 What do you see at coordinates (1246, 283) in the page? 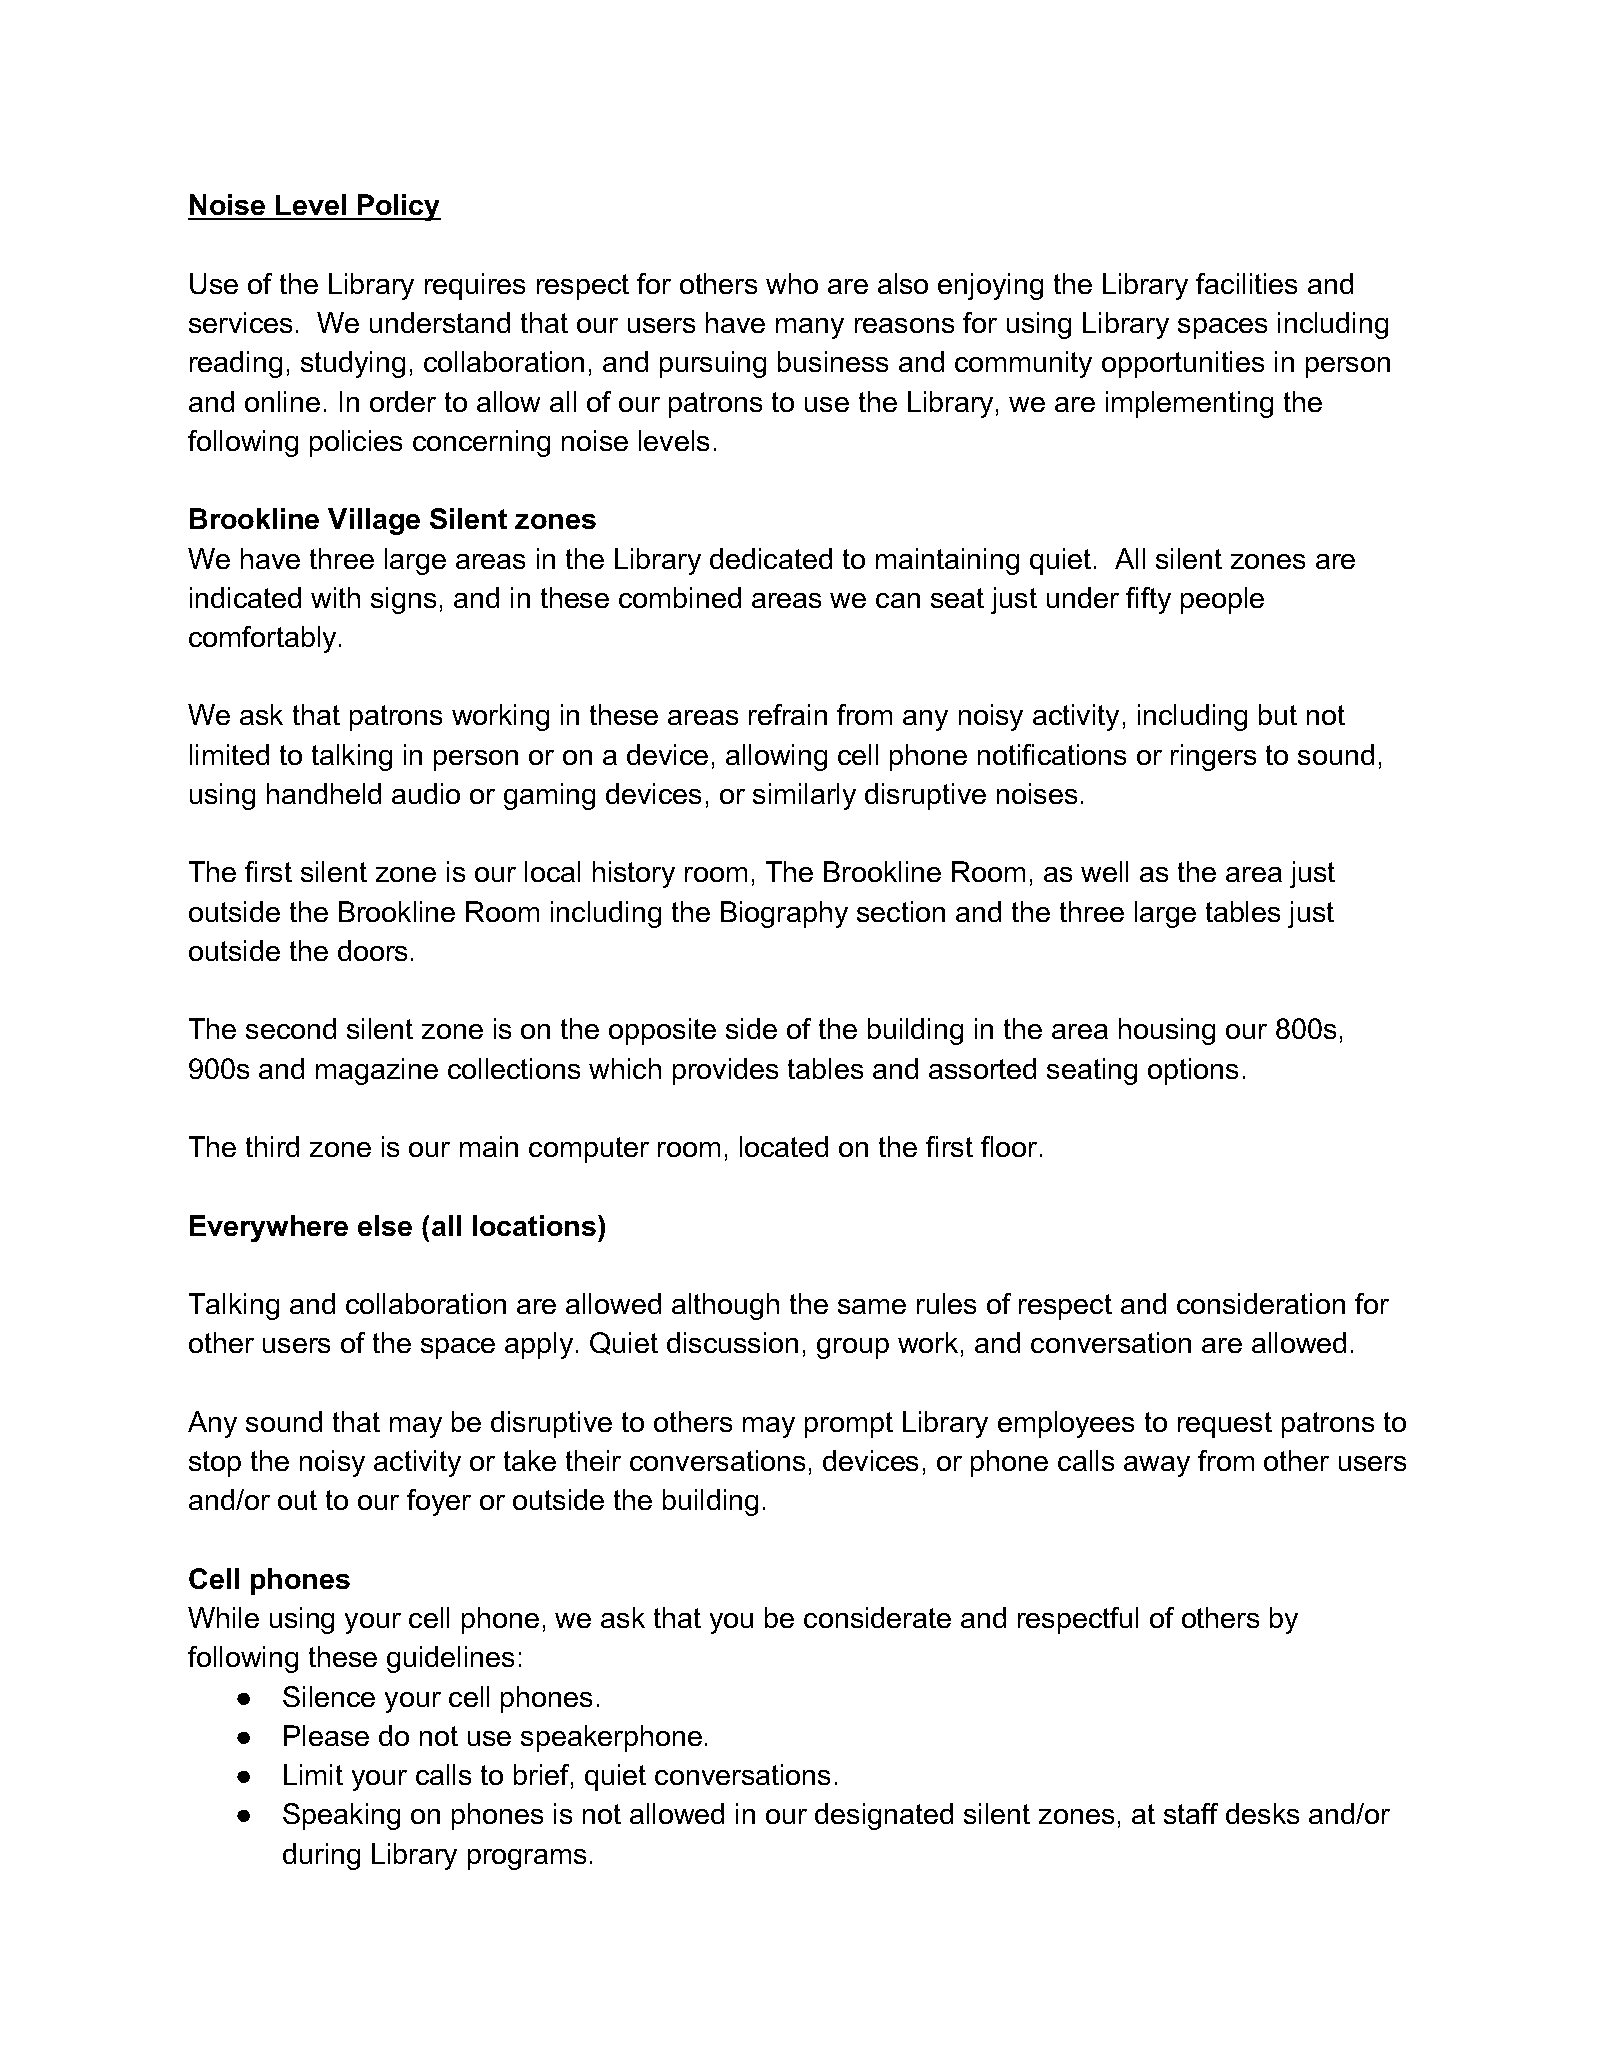
I see `facilities` at bounding box center [1246, 283].
